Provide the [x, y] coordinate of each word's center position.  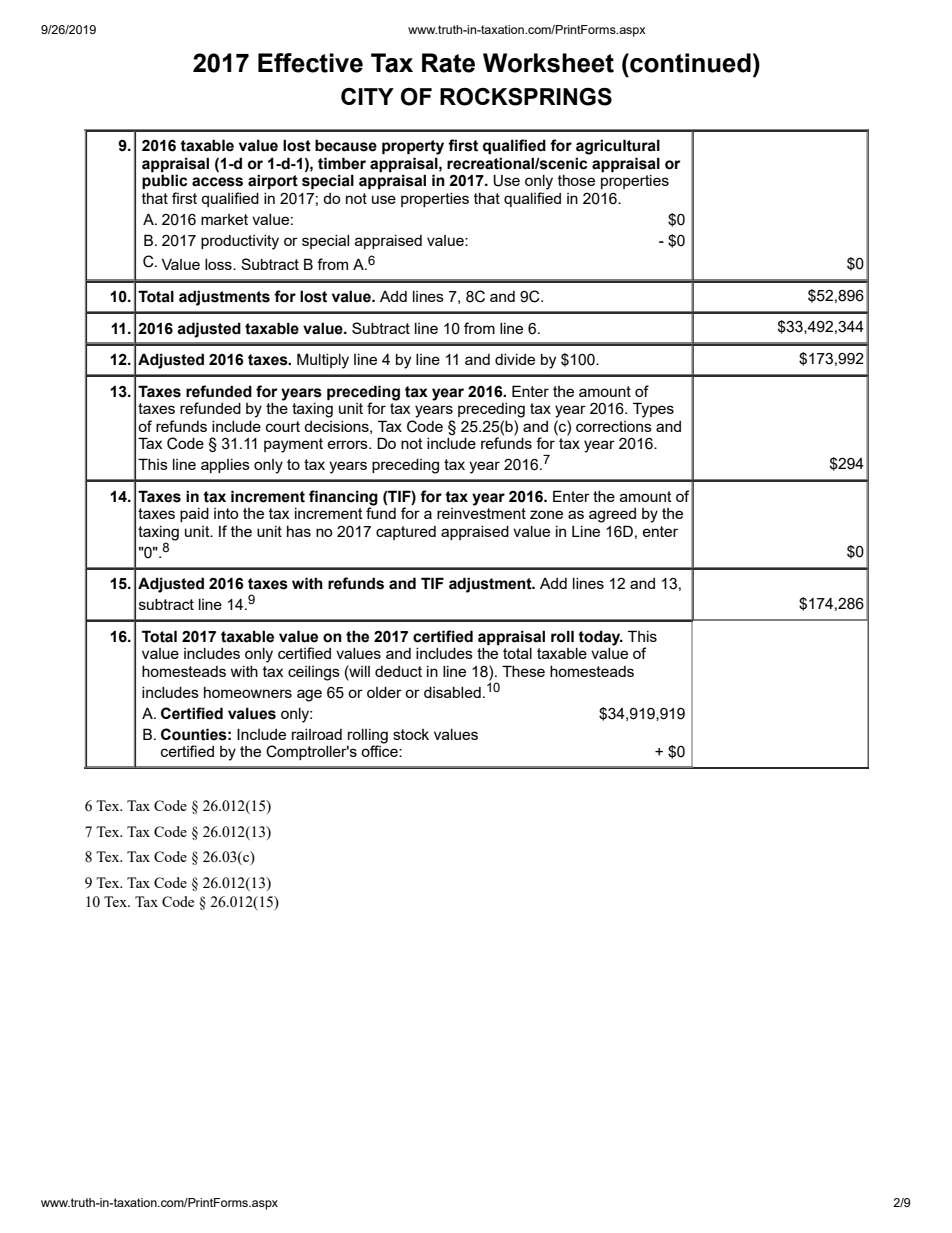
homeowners [248, 692]
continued [689, 63]
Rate [448, 63]
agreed [612, 515]
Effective [310, 63]
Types [653, 410]
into [226, 513]
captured [406, 533]
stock [411, 734]
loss [219, 264]
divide [515, 359]
